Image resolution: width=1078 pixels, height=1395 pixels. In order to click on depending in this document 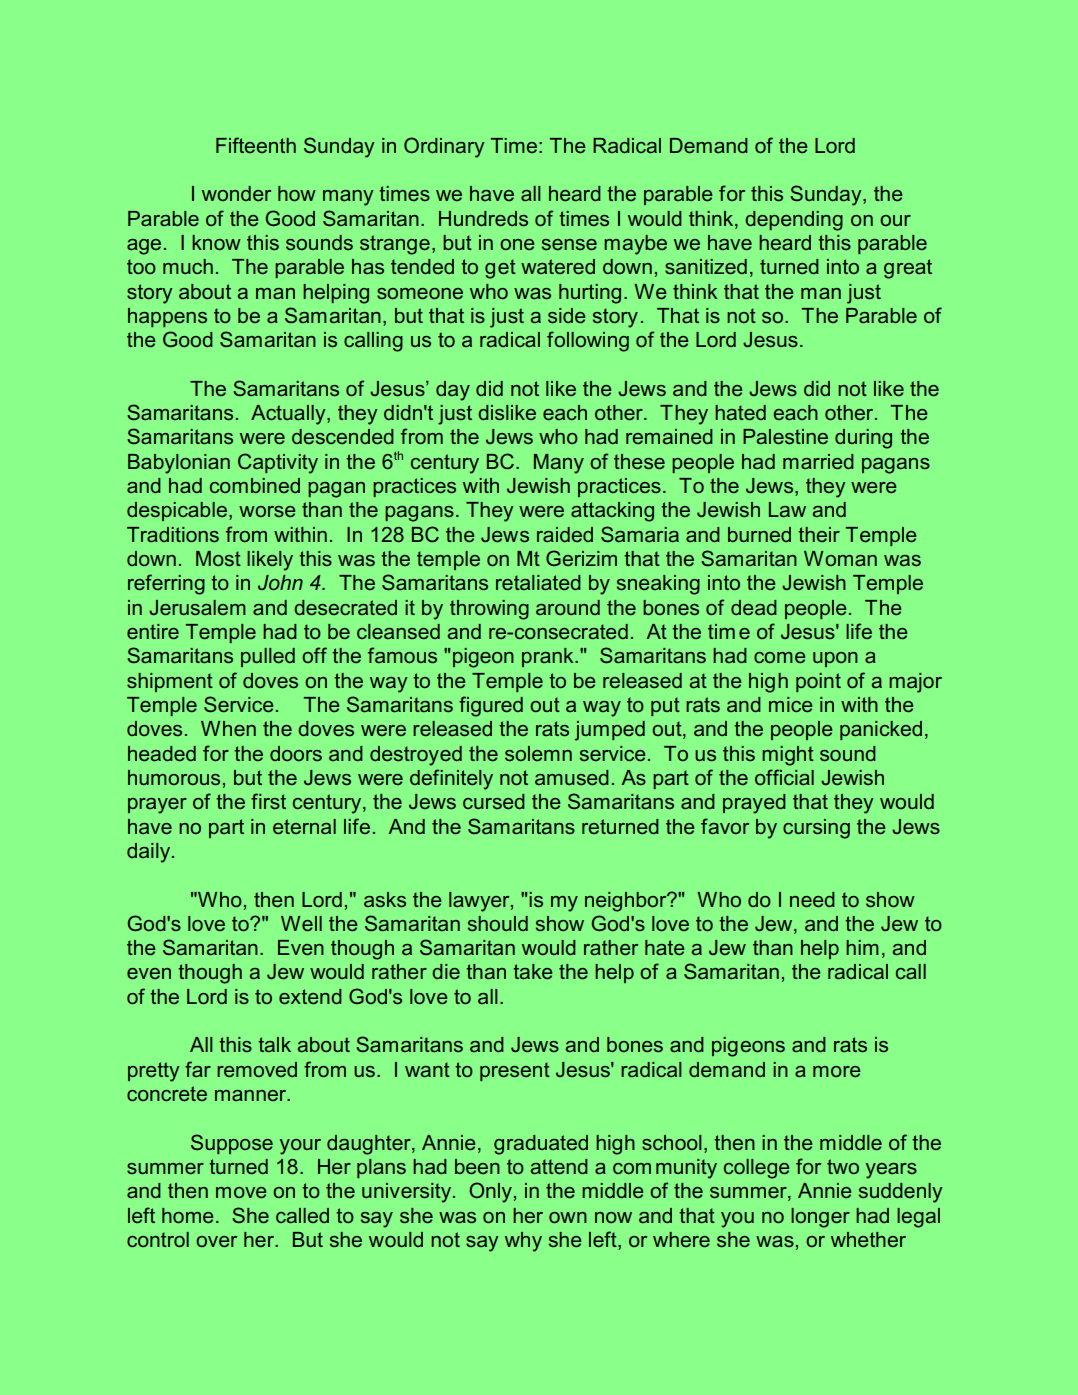, I will do `click(794, 221)`.
